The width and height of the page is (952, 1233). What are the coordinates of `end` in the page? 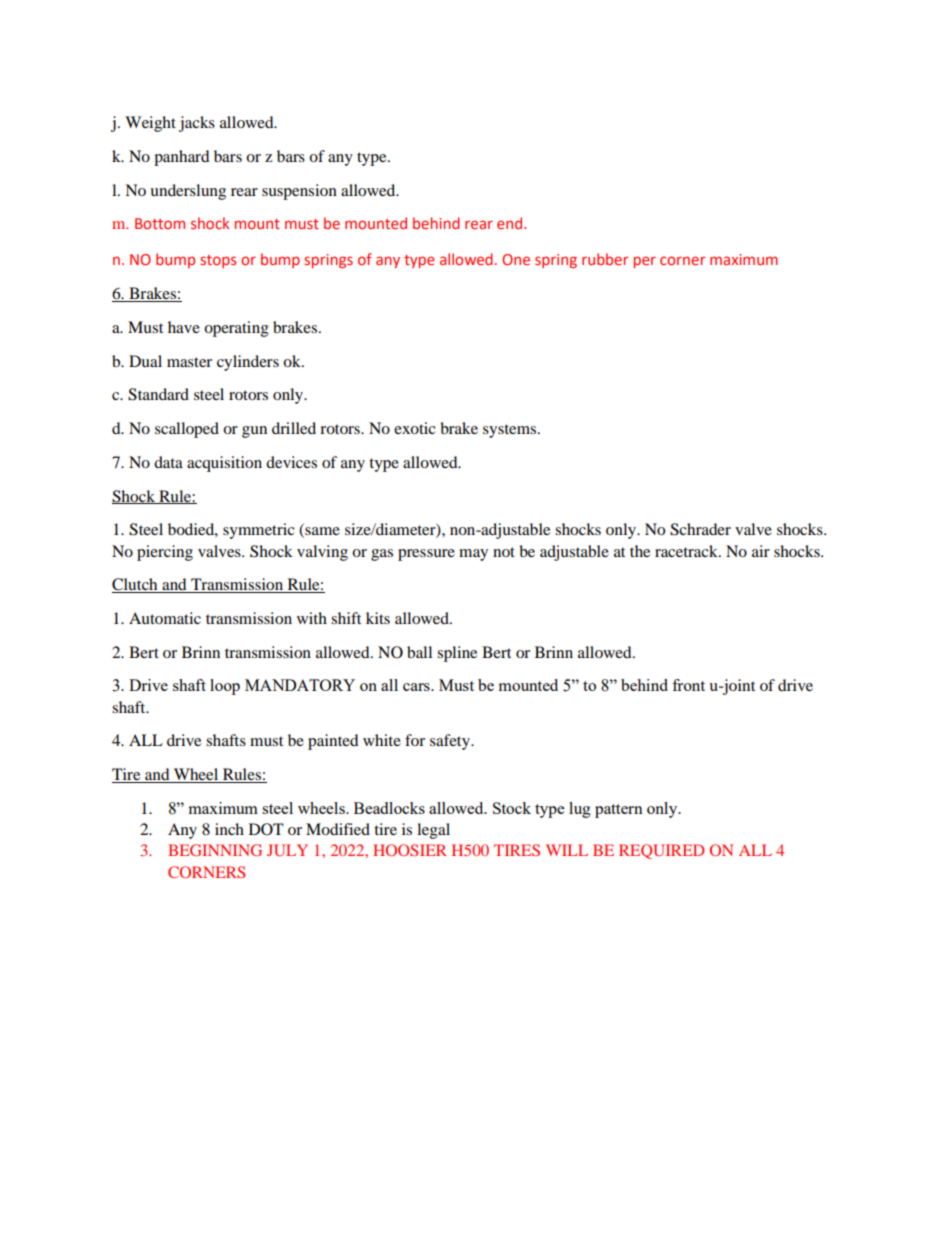 It's located at (511, 223).
